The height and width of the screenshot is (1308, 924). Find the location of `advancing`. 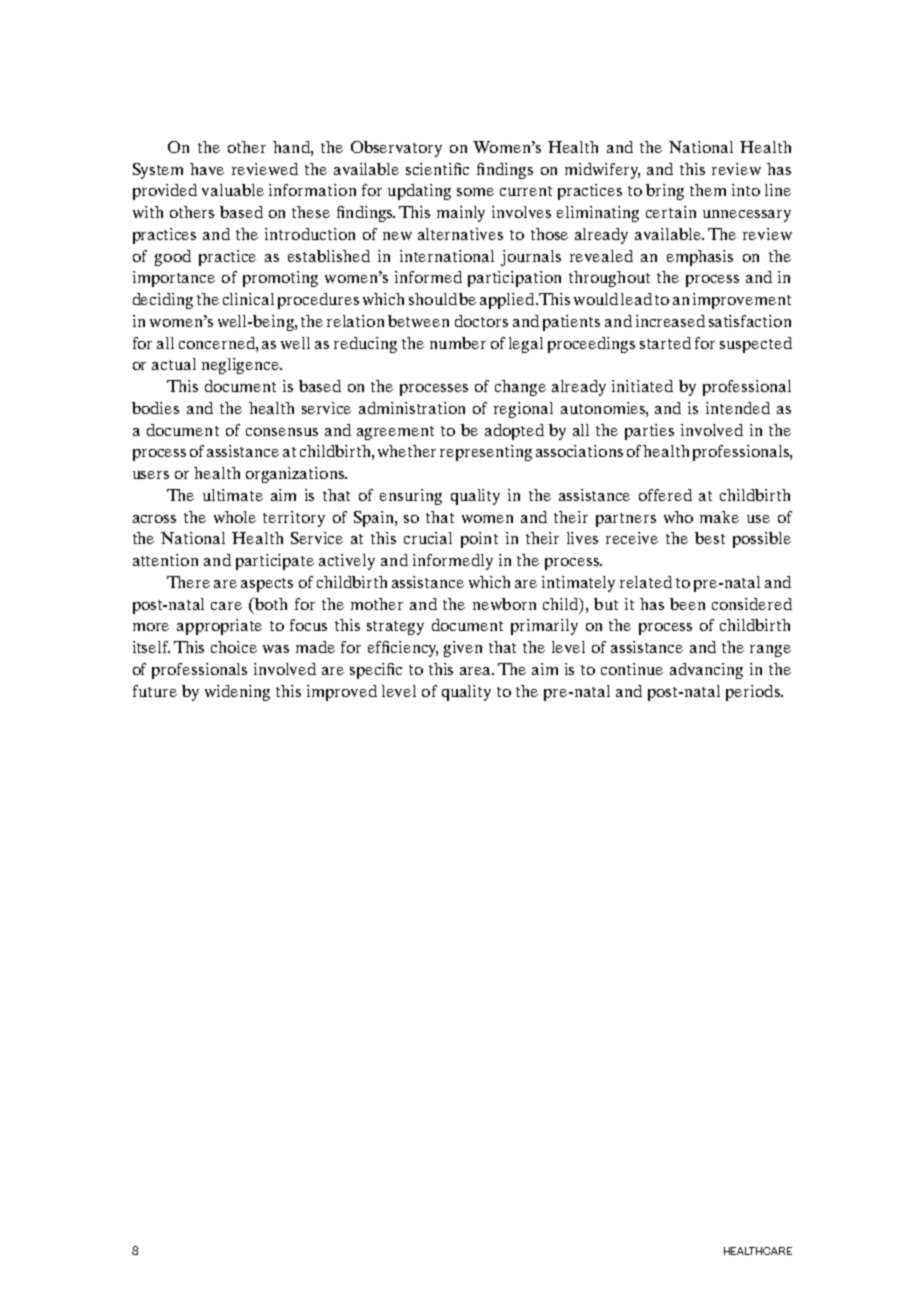

advancing is located at coordinates (706, 671).
